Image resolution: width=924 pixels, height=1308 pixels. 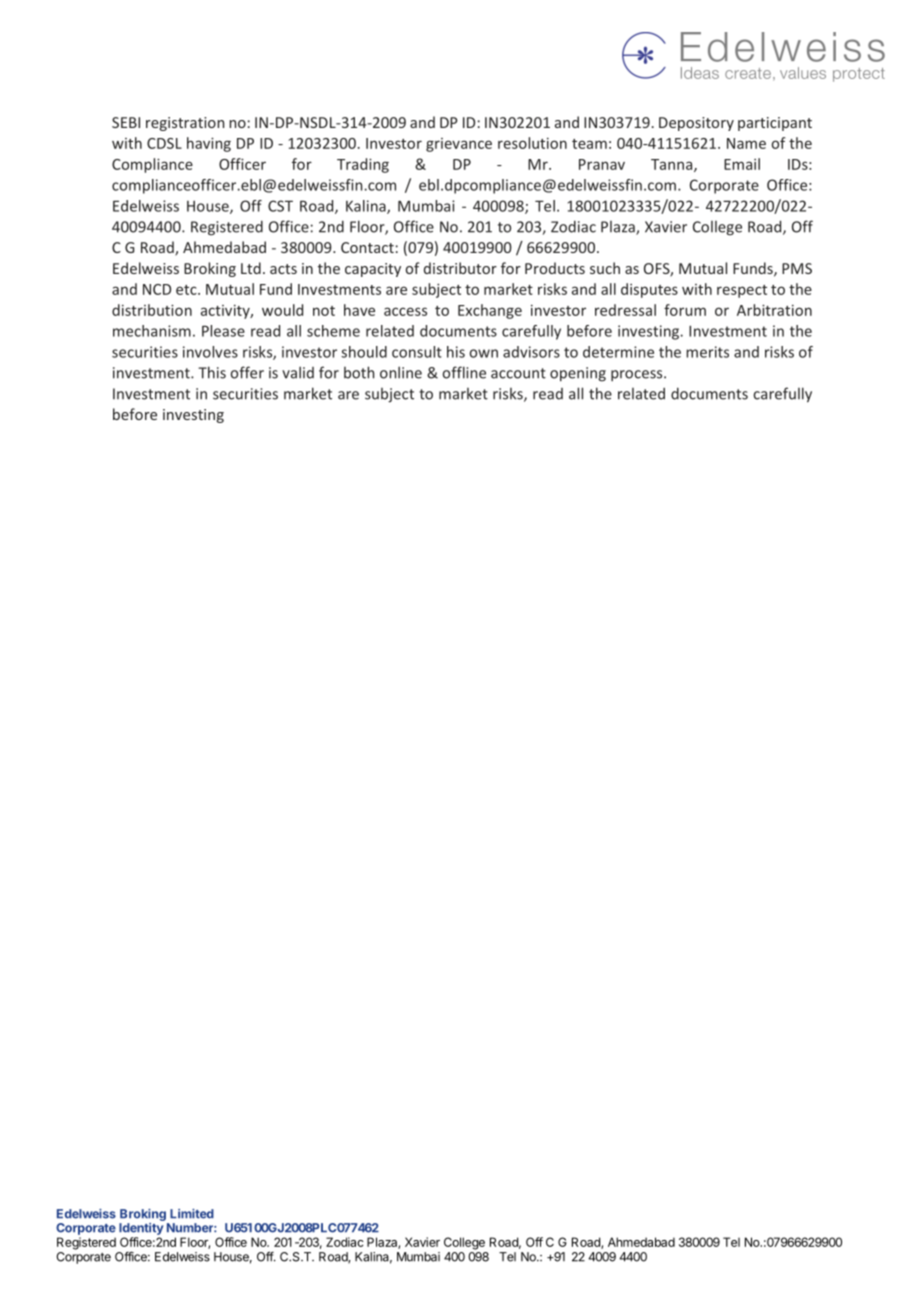 I want to click on offline, so click(x=464, y=372).
